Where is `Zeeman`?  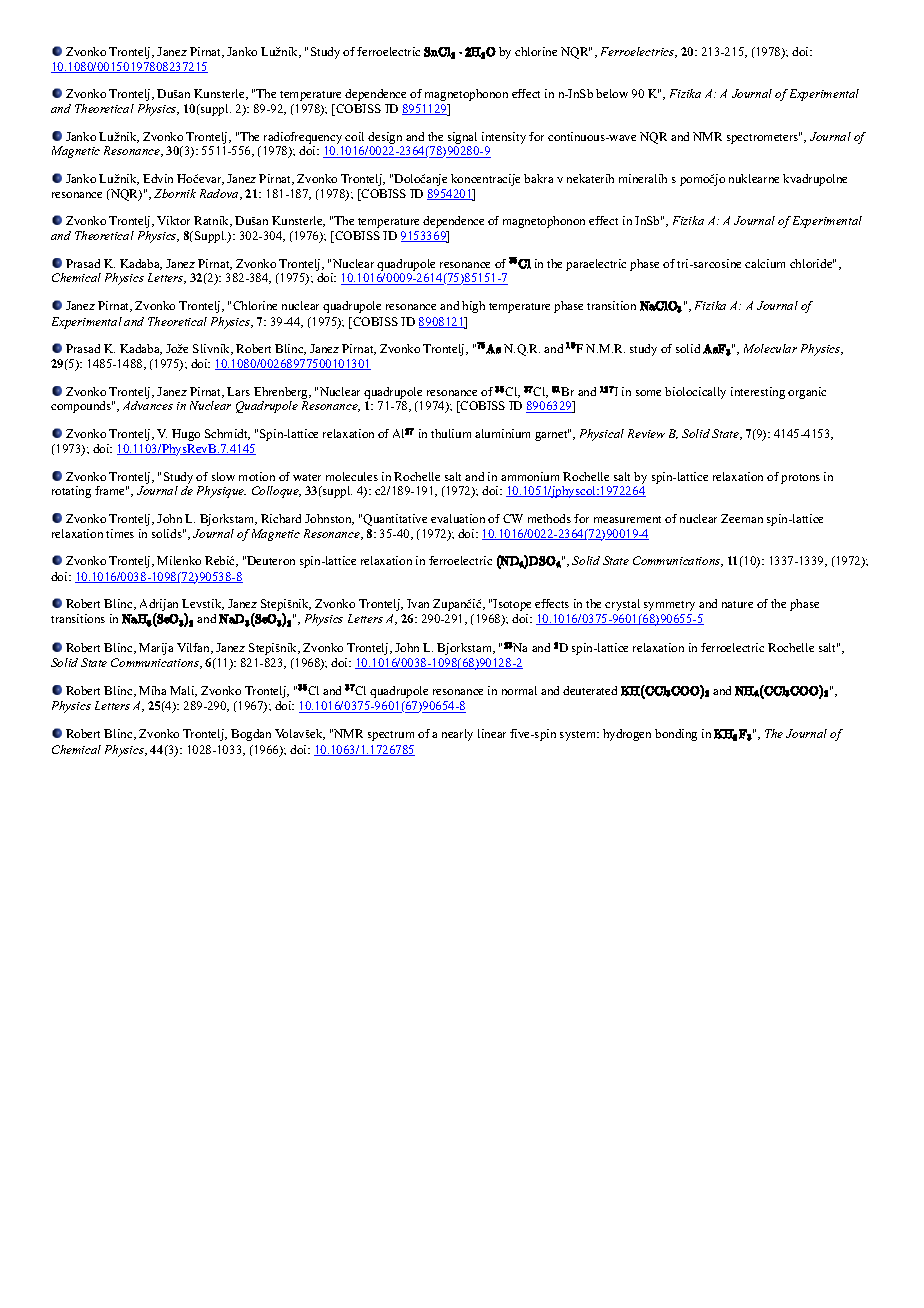
Zeeman is located at coordinates (742, 518).
